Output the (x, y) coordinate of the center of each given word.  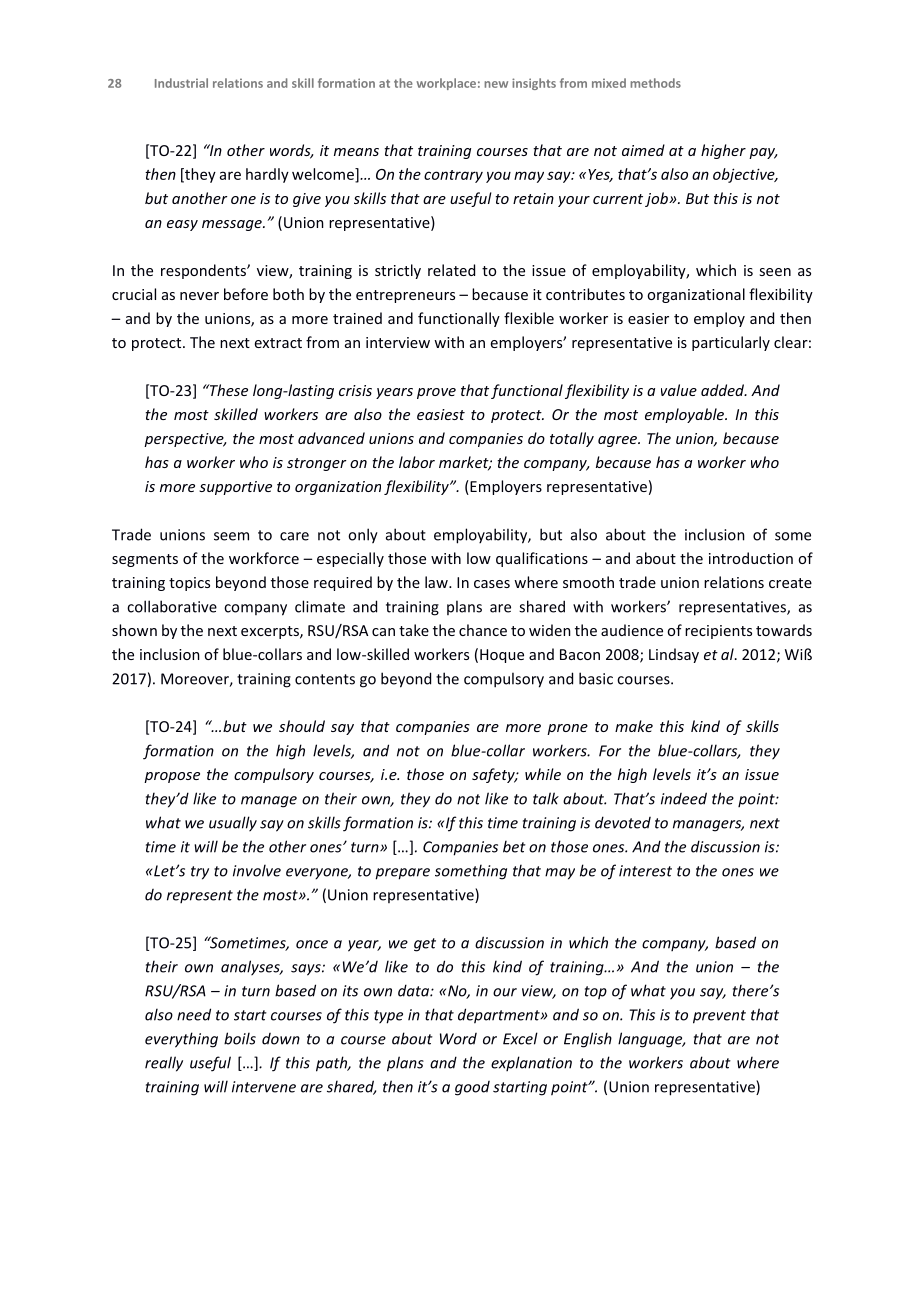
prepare (402, 874)
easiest (441, 414)
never (199, 296)
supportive (235, 488)
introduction (751, 558)
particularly (731, 343)
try (200, 873)
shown (134, 630)
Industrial (181, 83)
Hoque (502, 656)
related (451, 270)
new (496, 84)
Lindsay (674, 655)
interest (645, 871)
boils (240, 1038)
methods (655, 83)
